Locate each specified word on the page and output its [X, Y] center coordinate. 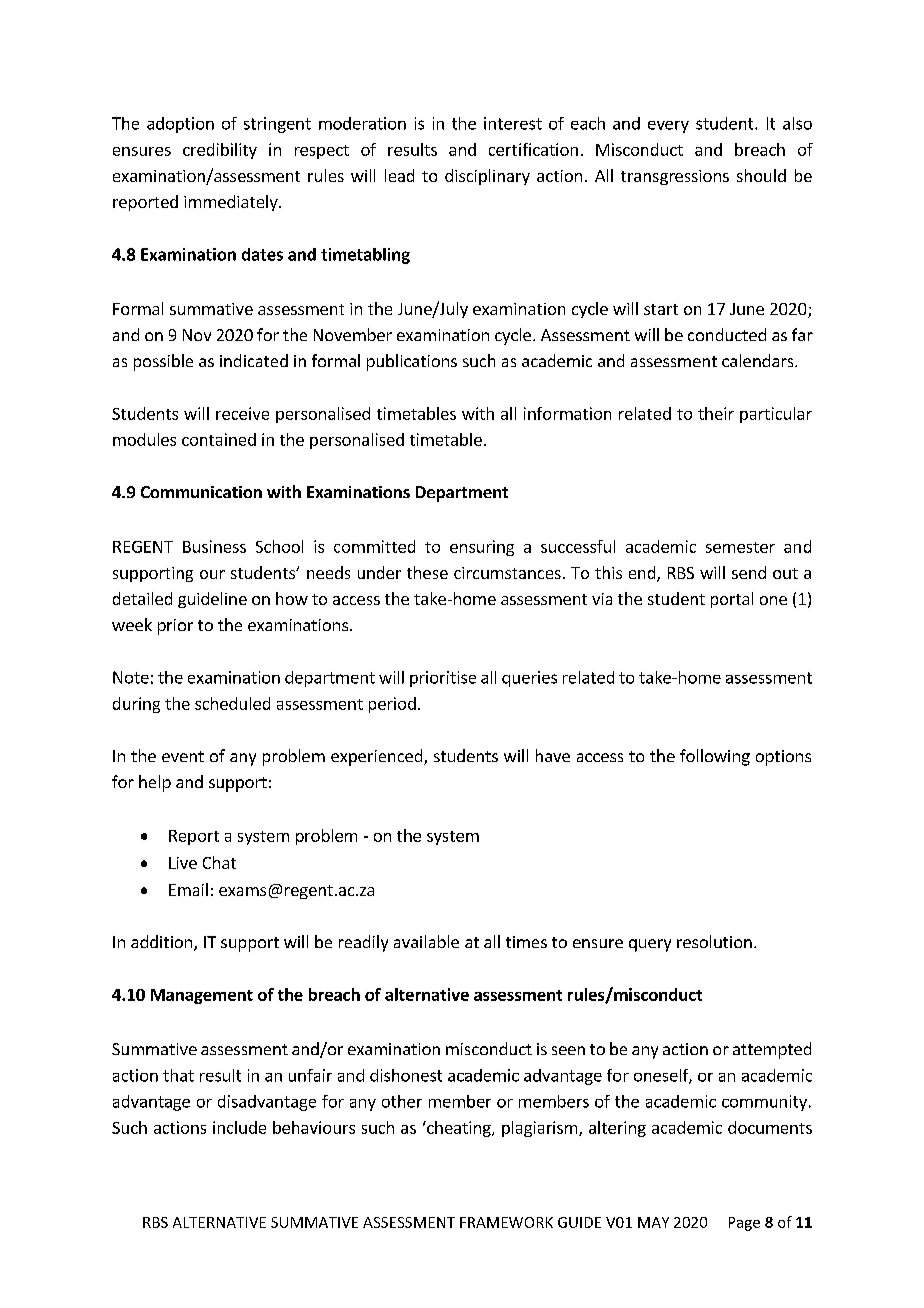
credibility [220, 151]
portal [732, 600]
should [761, 175]
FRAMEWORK [506, 1222]
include [239, 1127]
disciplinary [487, 177]
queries [529, 679]
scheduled [232, 703]
